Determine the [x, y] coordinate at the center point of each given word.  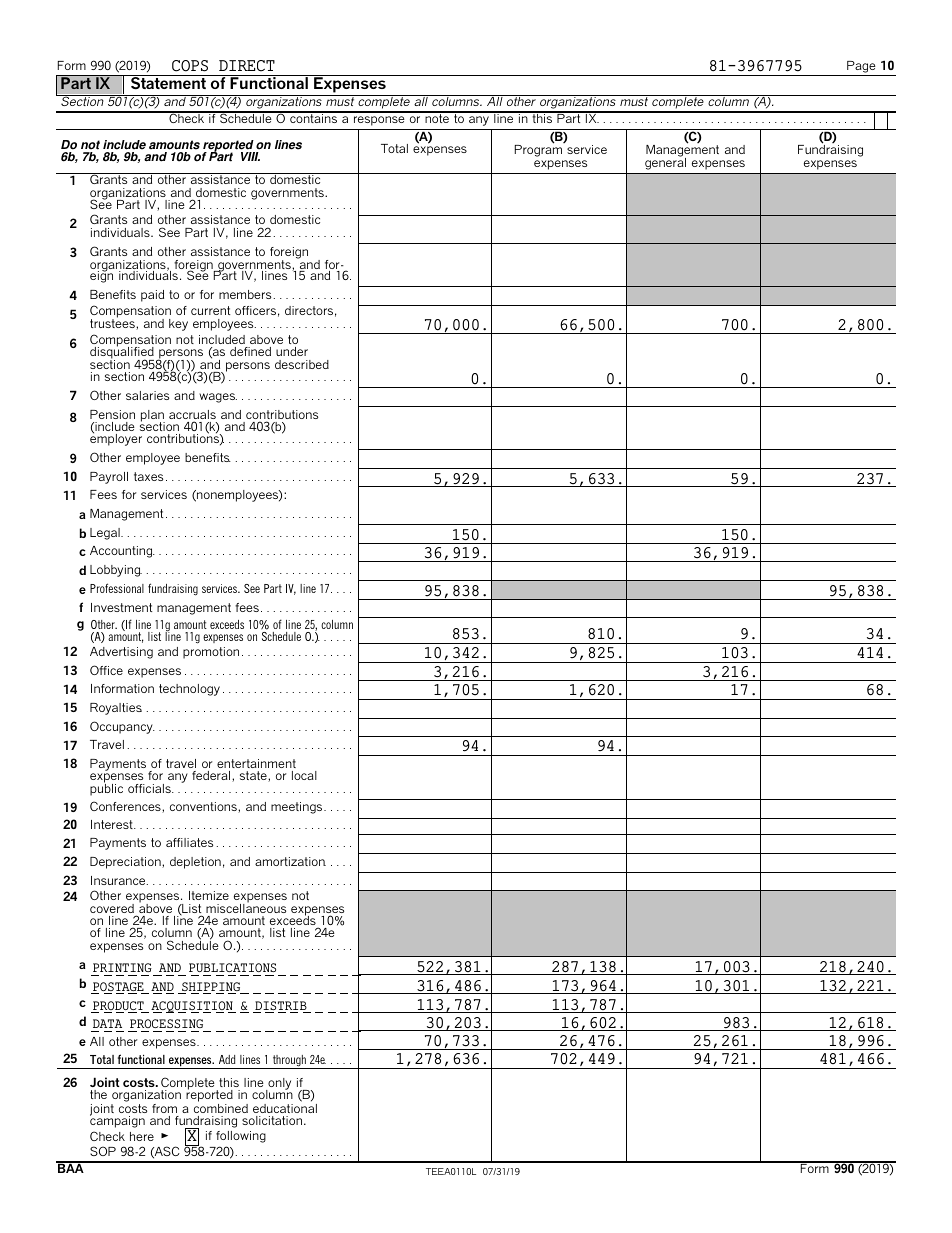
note [437, 117]
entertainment [256, 763]
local [304, 775]
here [142, 1136]
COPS [190, 66]
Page [861, 67]
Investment [121, 607]
